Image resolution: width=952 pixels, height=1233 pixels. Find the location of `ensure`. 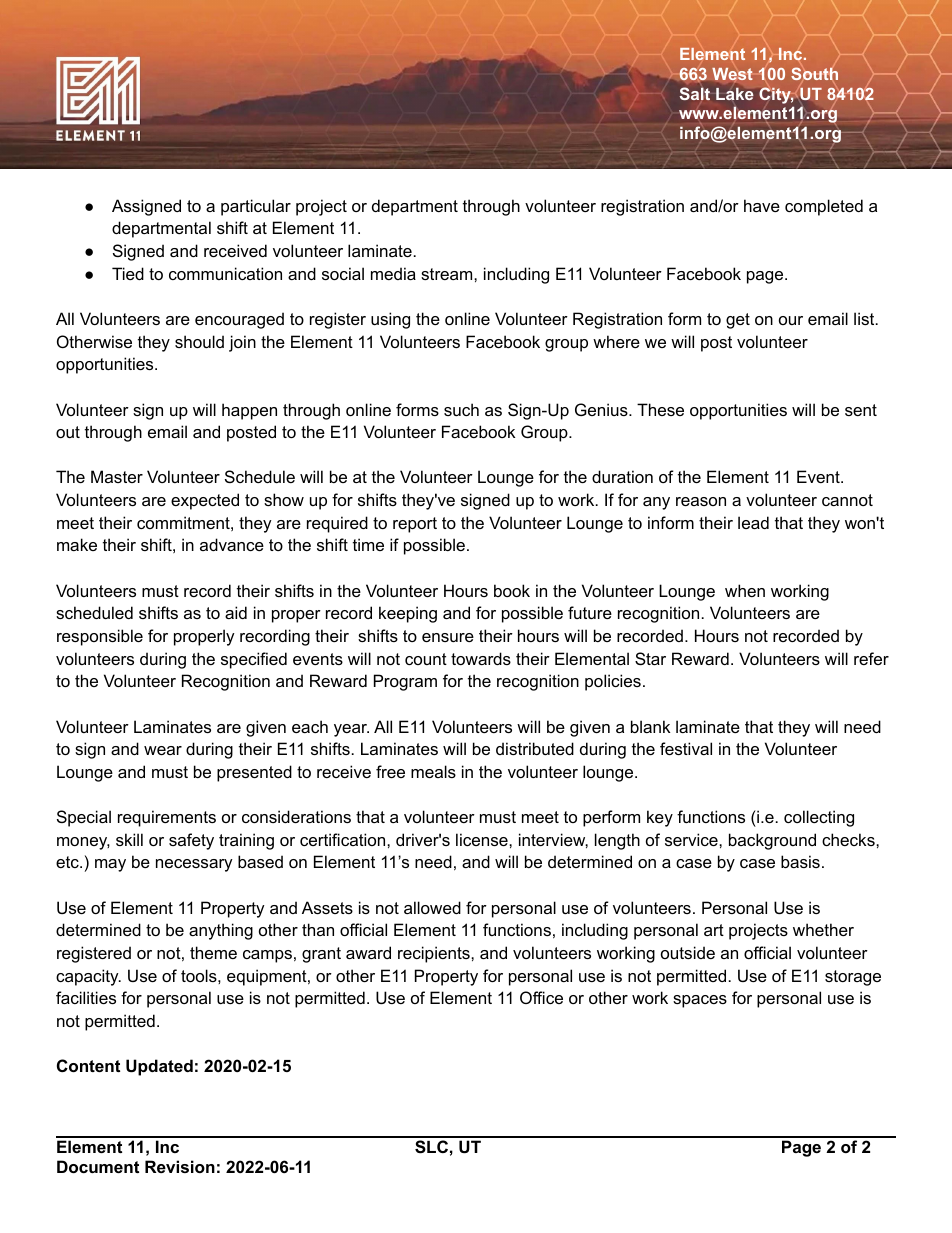

ensure is located at coordinates (448, 637).
